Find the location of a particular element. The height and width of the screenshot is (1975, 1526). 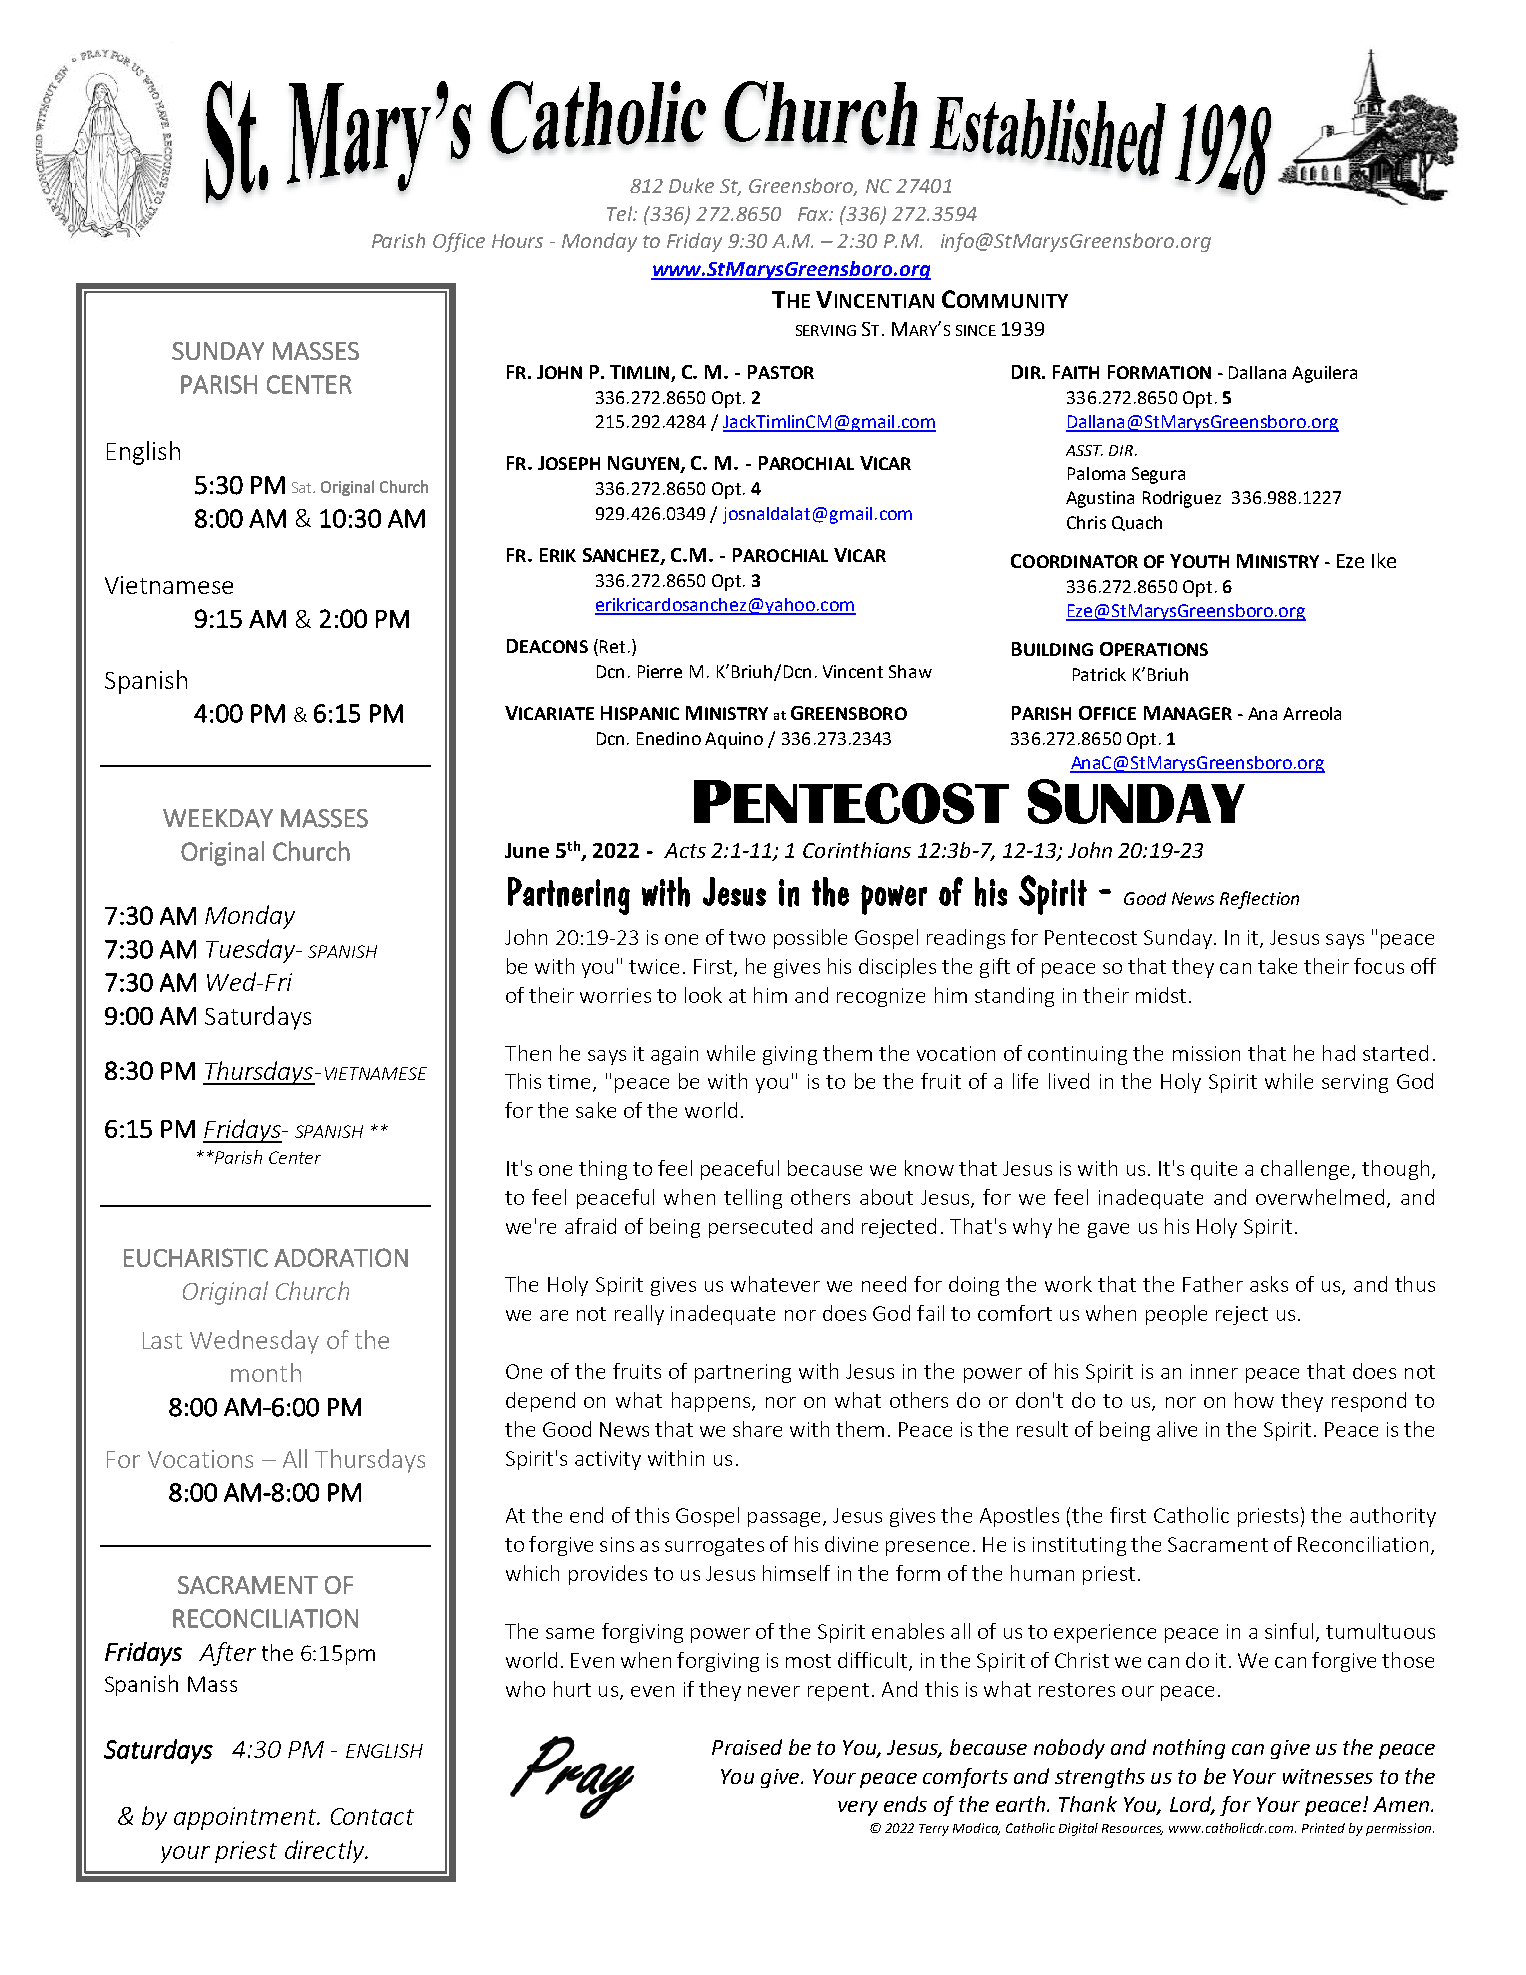

WEEKDAY is located at coordinates (218, 818).
